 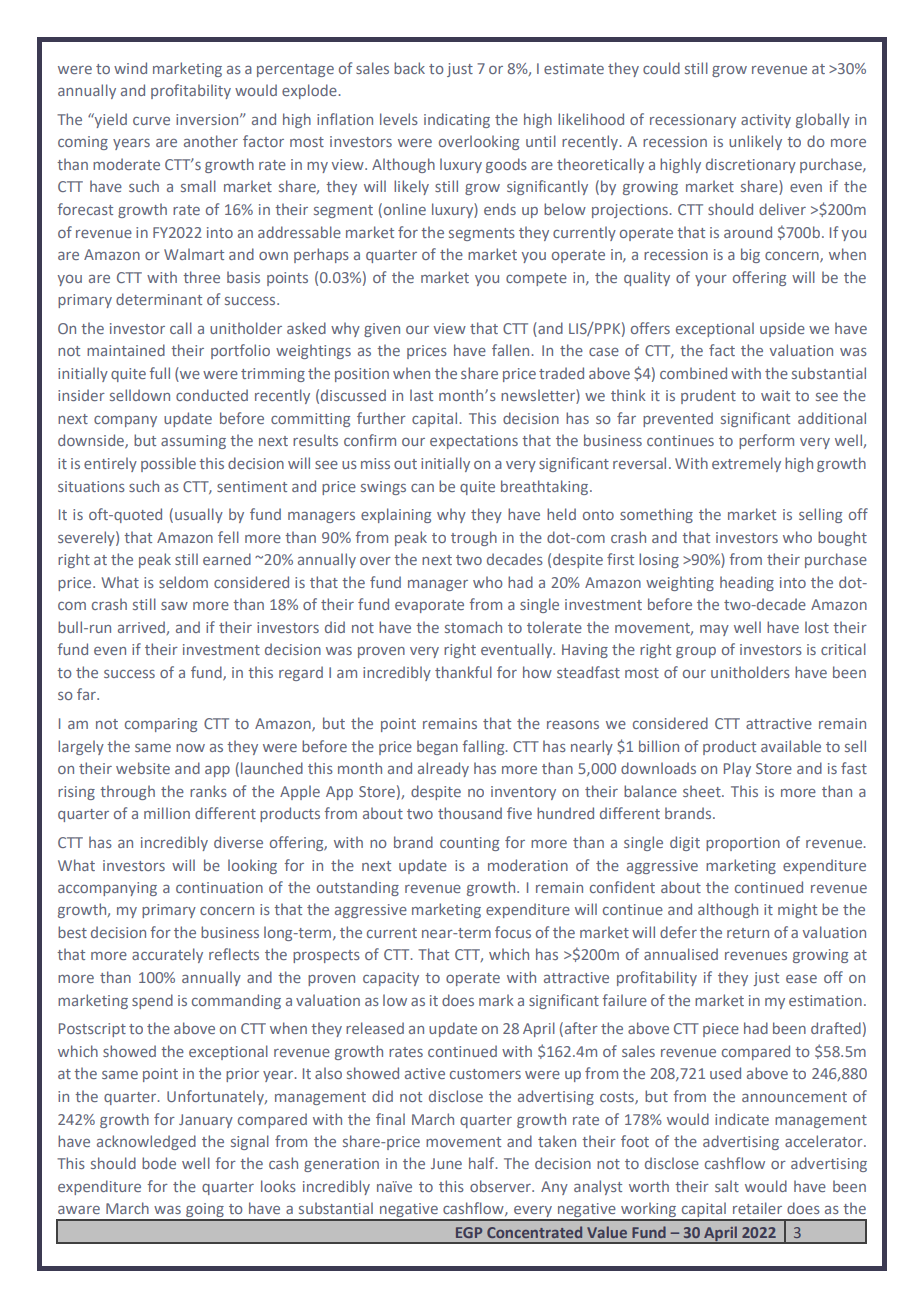 I want to click on retailer, so click(x=757, y=1208).
